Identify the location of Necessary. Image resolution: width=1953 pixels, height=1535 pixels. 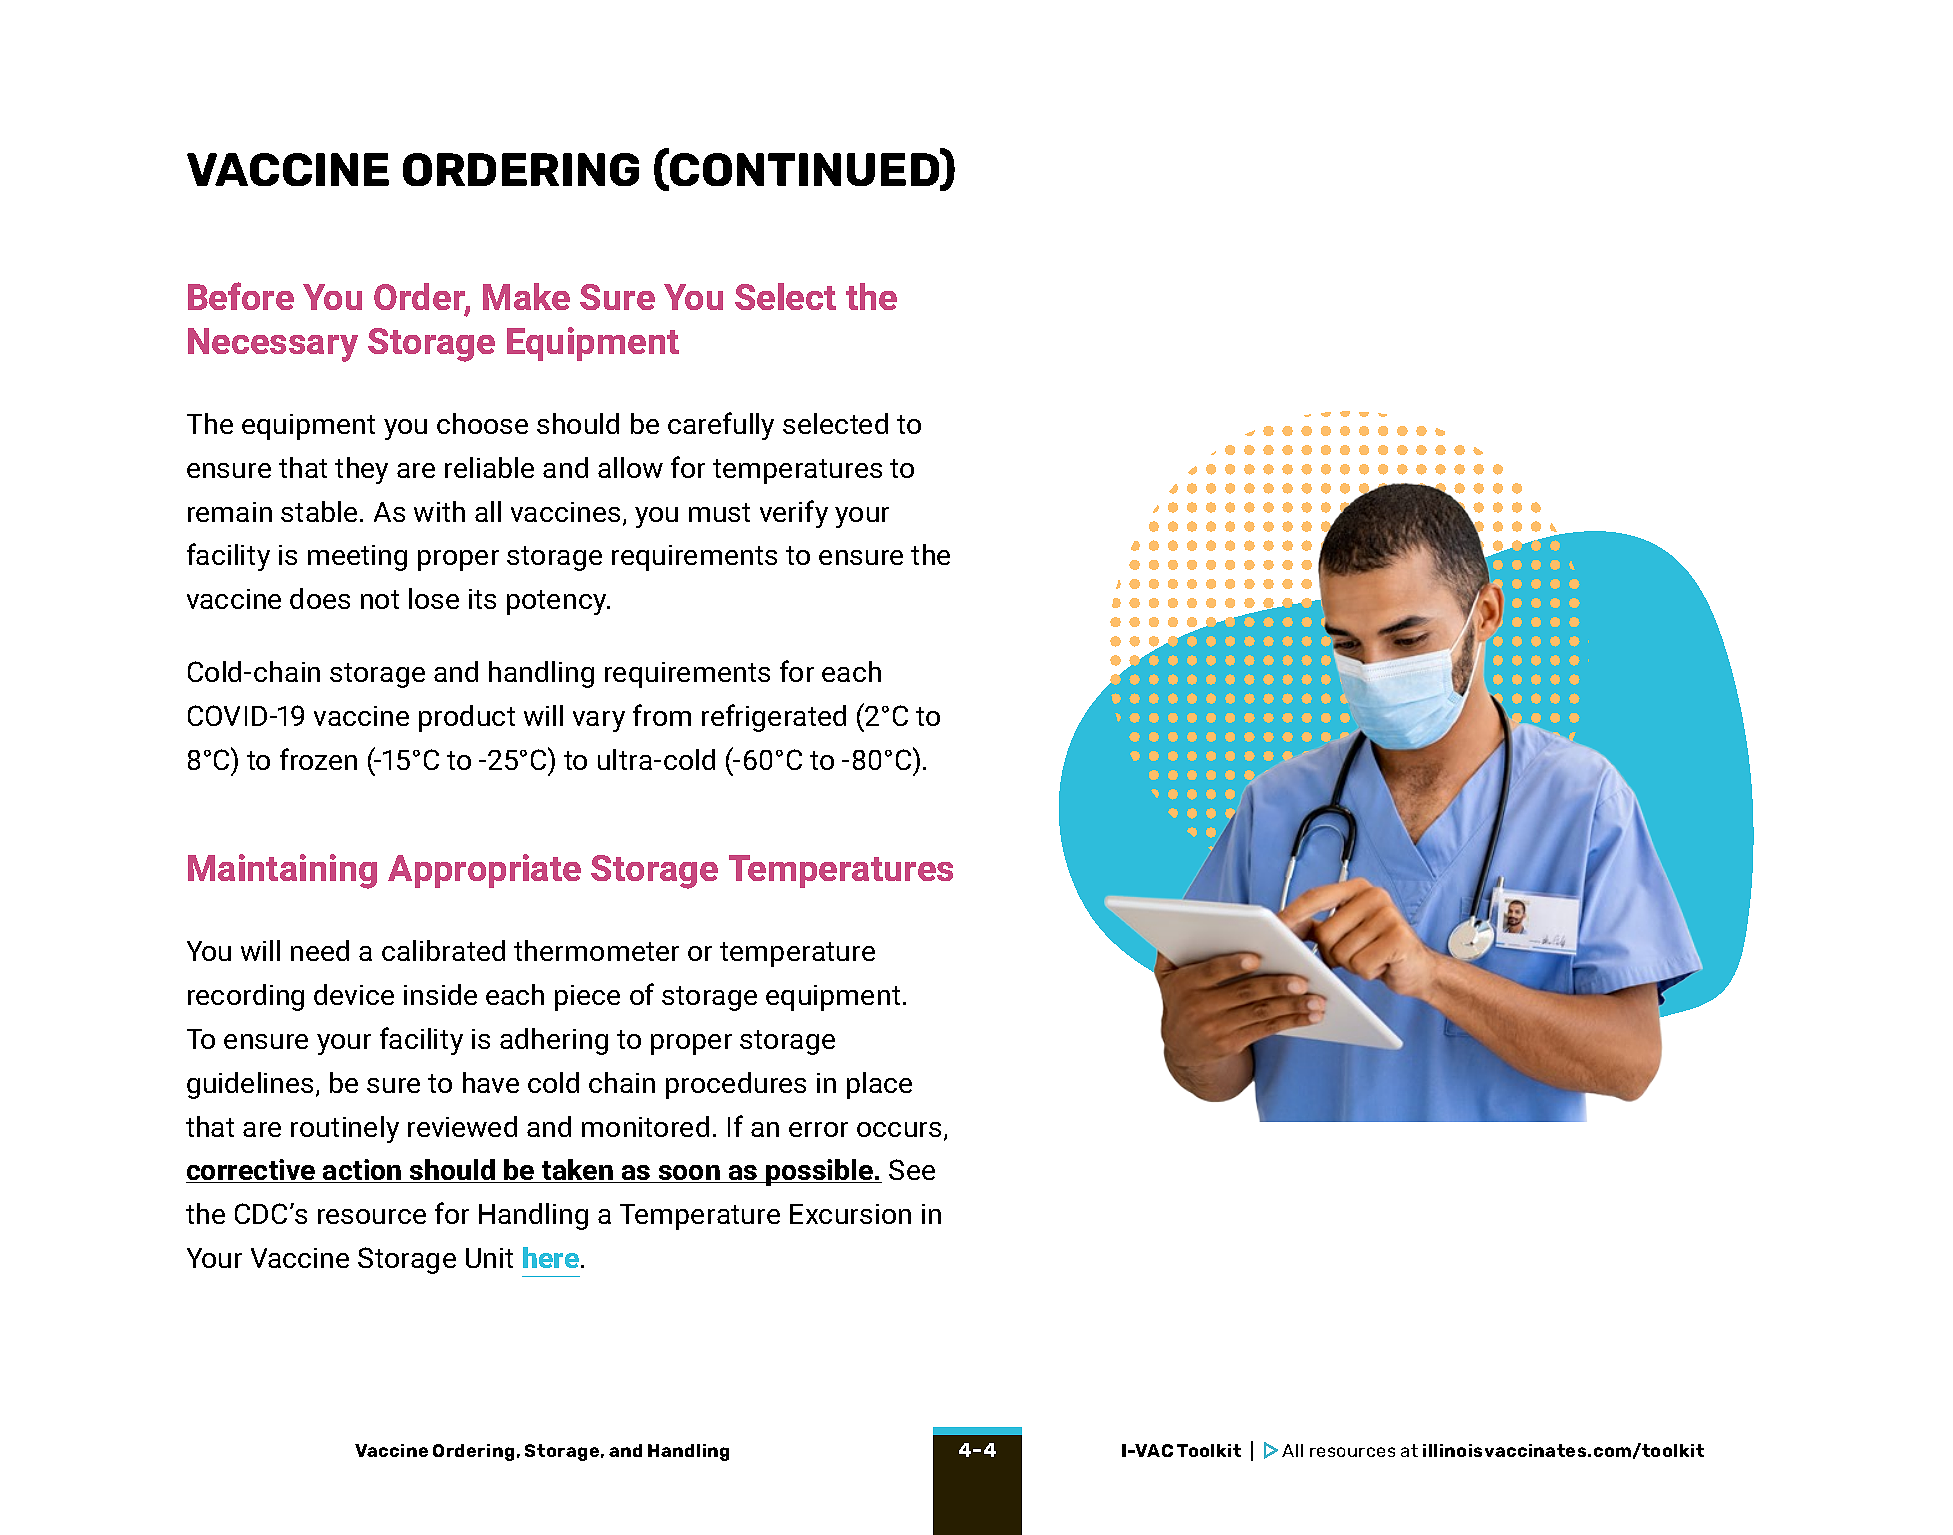
(273, 345).
